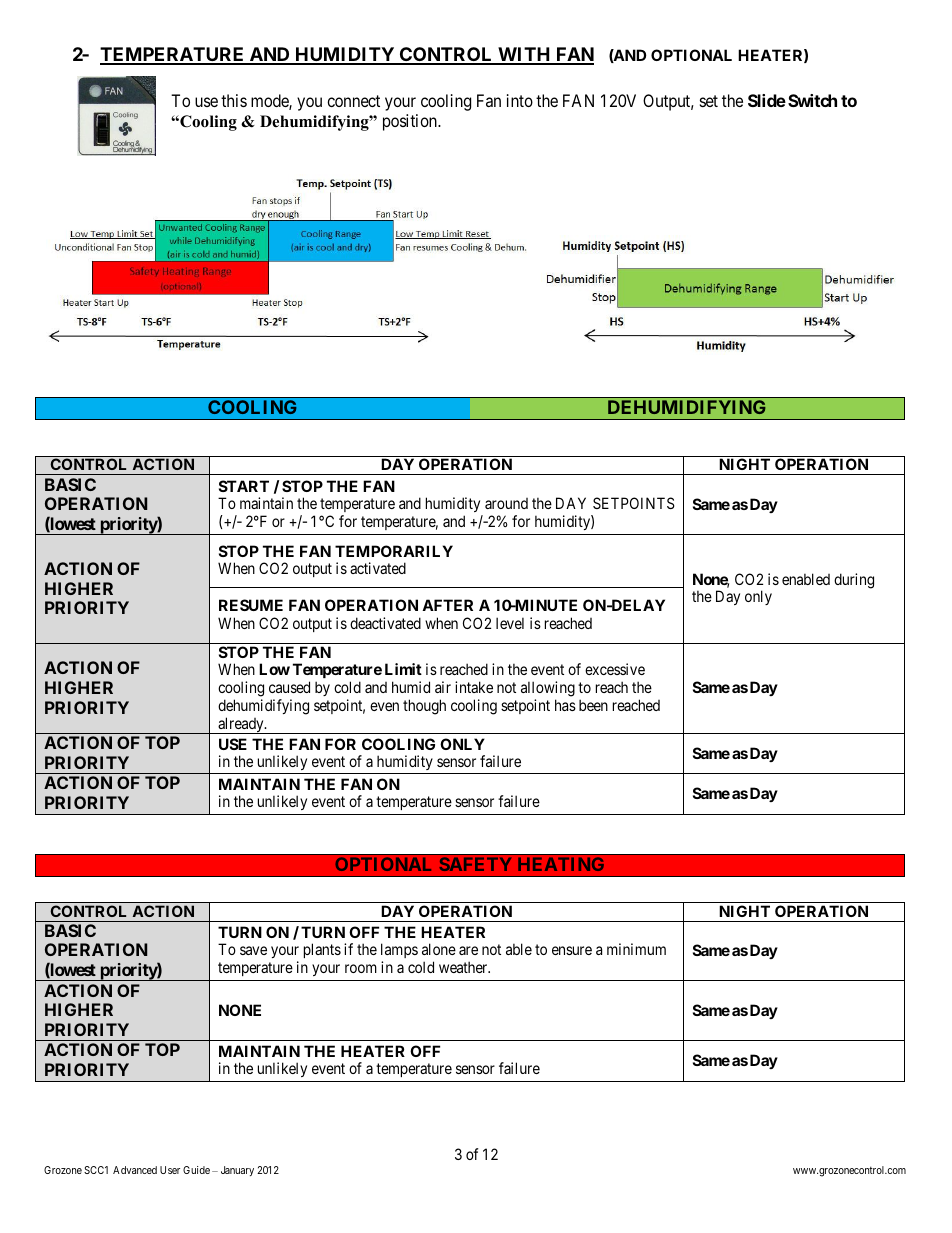 This document has width=952, height=1233. What do you see at coordinates (615, 669) in the document?
I see `excessive` at bounding box center [615, 669].
